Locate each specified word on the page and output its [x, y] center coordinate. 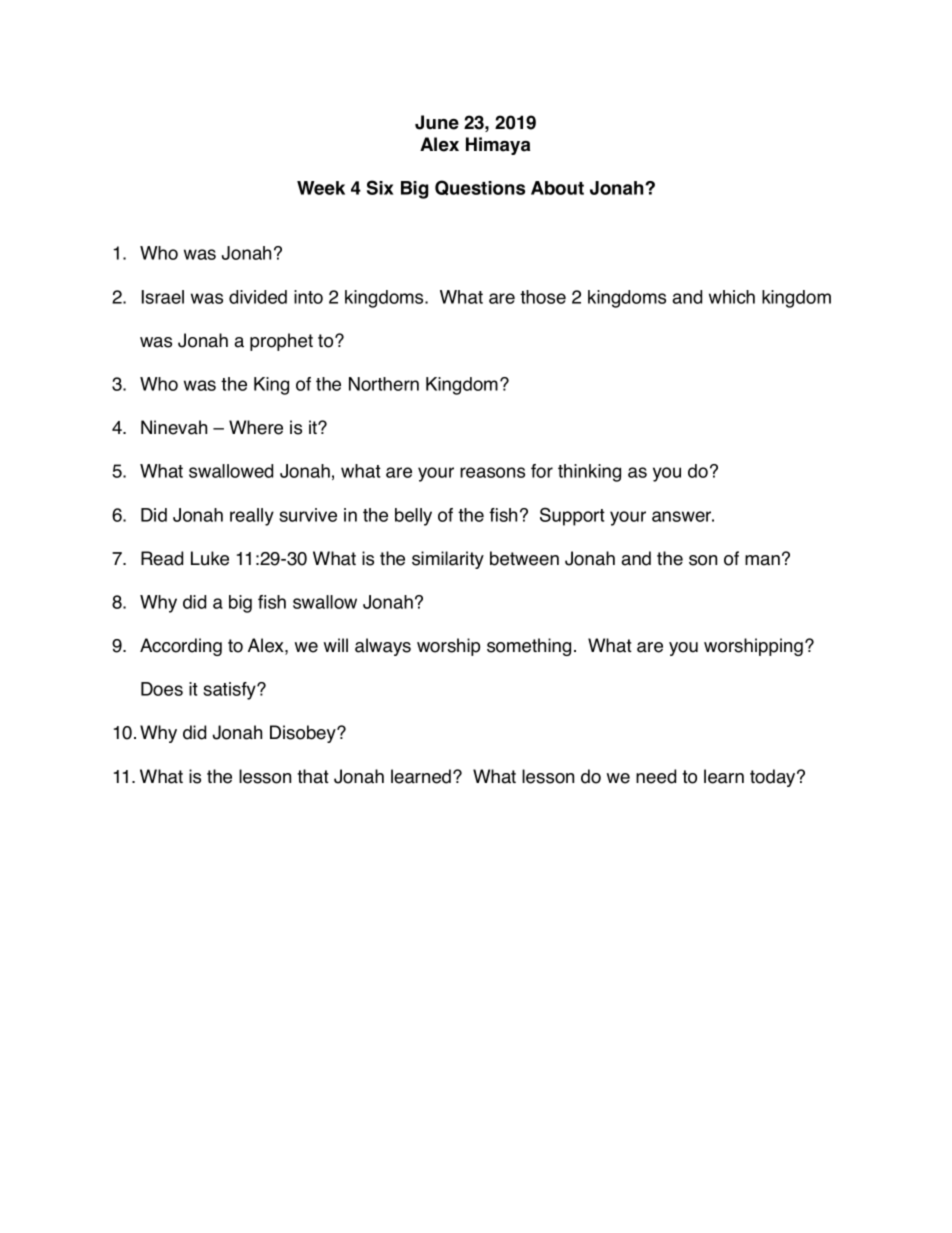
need [656, 776]
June [437, 122]
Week [321, 188]
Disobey [304, 734]
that [313, 776]
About [557, 188]
